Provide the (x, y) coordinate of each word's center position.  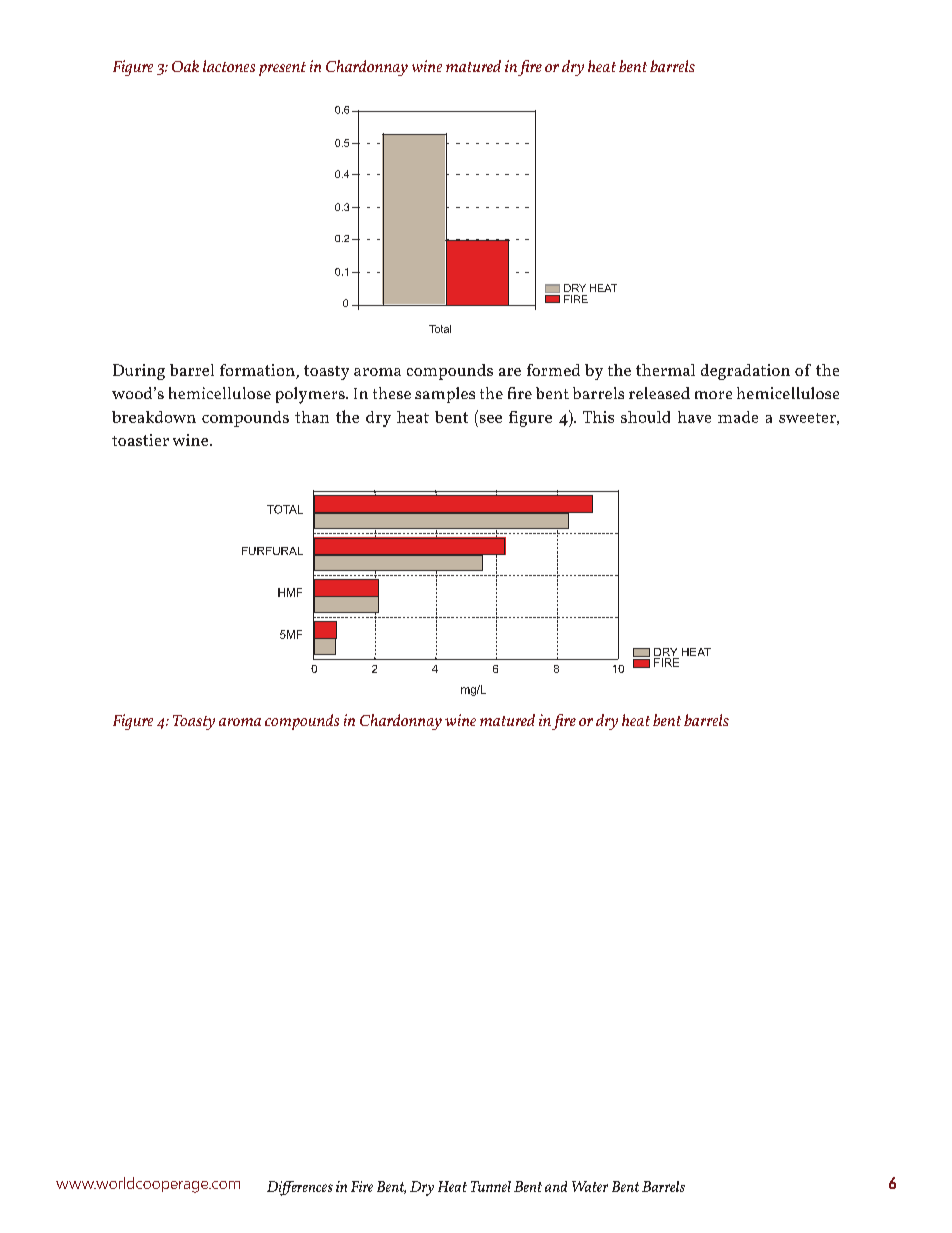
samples (445, 395)
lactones (229, 66)
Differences (300, 1188)
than (312, 417)
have (694, 417)
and (556, 1186)
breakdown (154, 417)
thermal (665, 370)
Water (590, 1186)
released (659, 393)
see (491, 419)
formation (258, 371)
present (282, 69)
